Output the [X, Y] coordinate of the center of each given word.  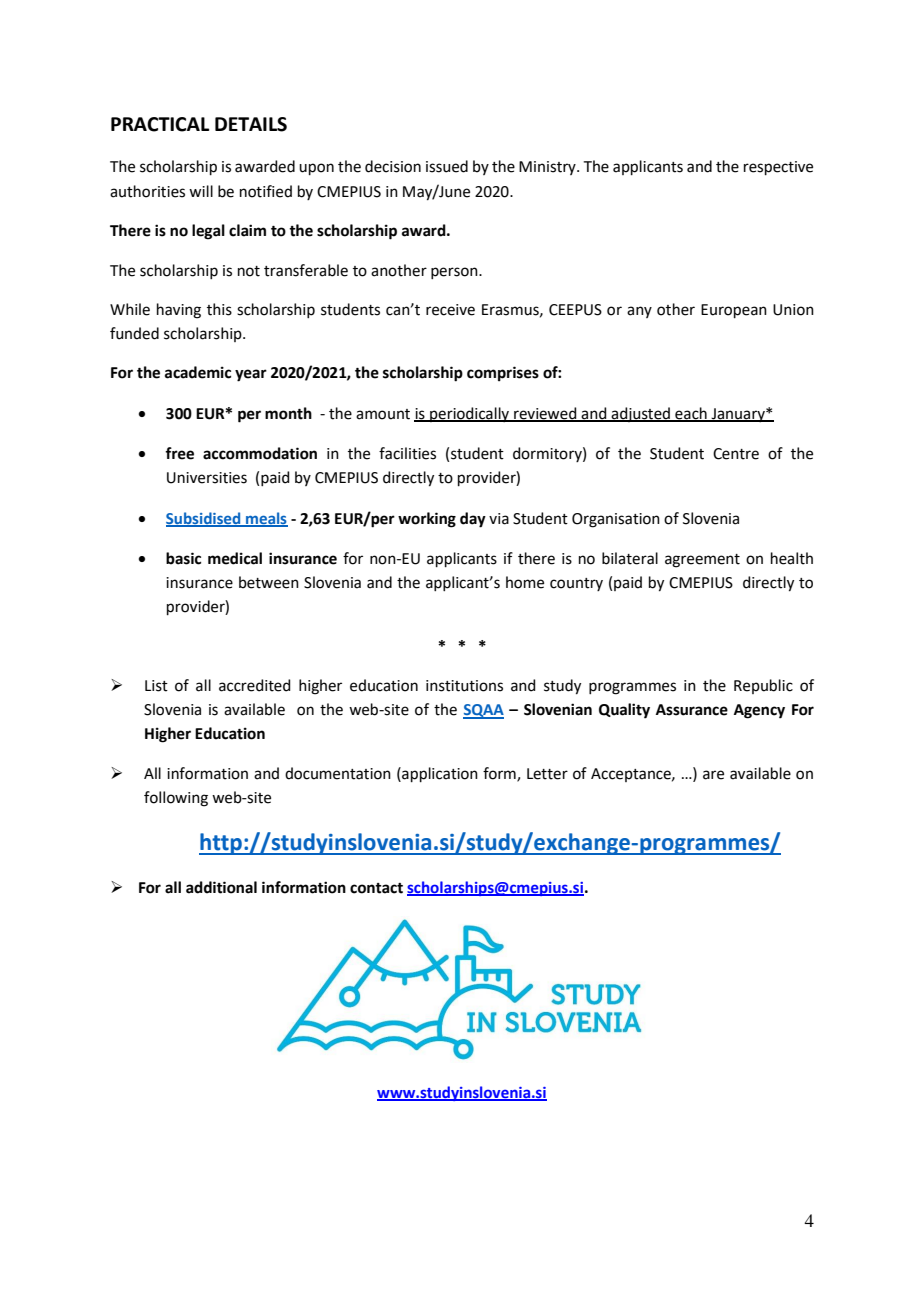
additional [221, 887]
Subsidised [204, 519]
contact [376, 888]
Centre [736, 454]
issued [447, 166]
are [713, 775]
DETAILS [251, 124]
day [473, 520]
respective [778, 168]
